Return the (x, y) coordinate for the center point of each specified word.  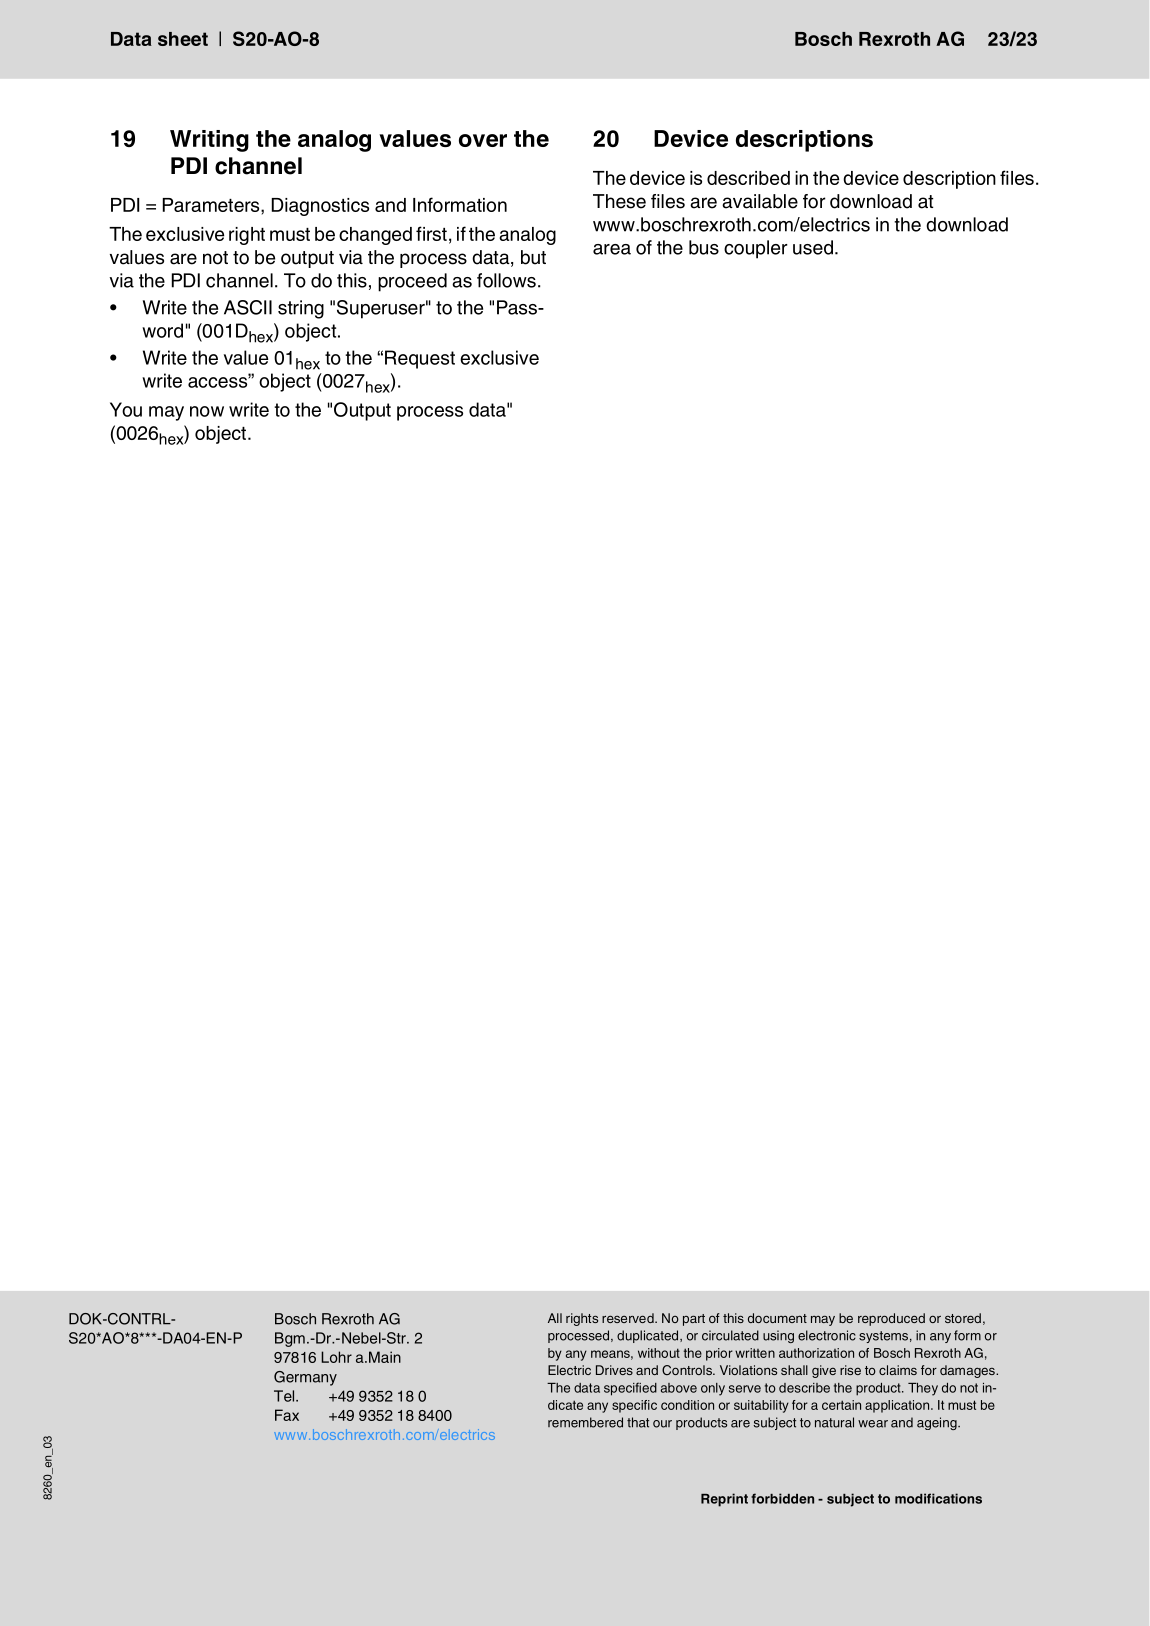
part (694, 1320)
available (760, 201)
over (483, 140)
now (207, 411)
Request (420, 359)
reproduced (891, 1319)
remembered (585, 1422)
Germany (305, 1378)
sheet (183, 39)
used (813, 247)
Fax (287, 1415)
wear (873, 1424)
